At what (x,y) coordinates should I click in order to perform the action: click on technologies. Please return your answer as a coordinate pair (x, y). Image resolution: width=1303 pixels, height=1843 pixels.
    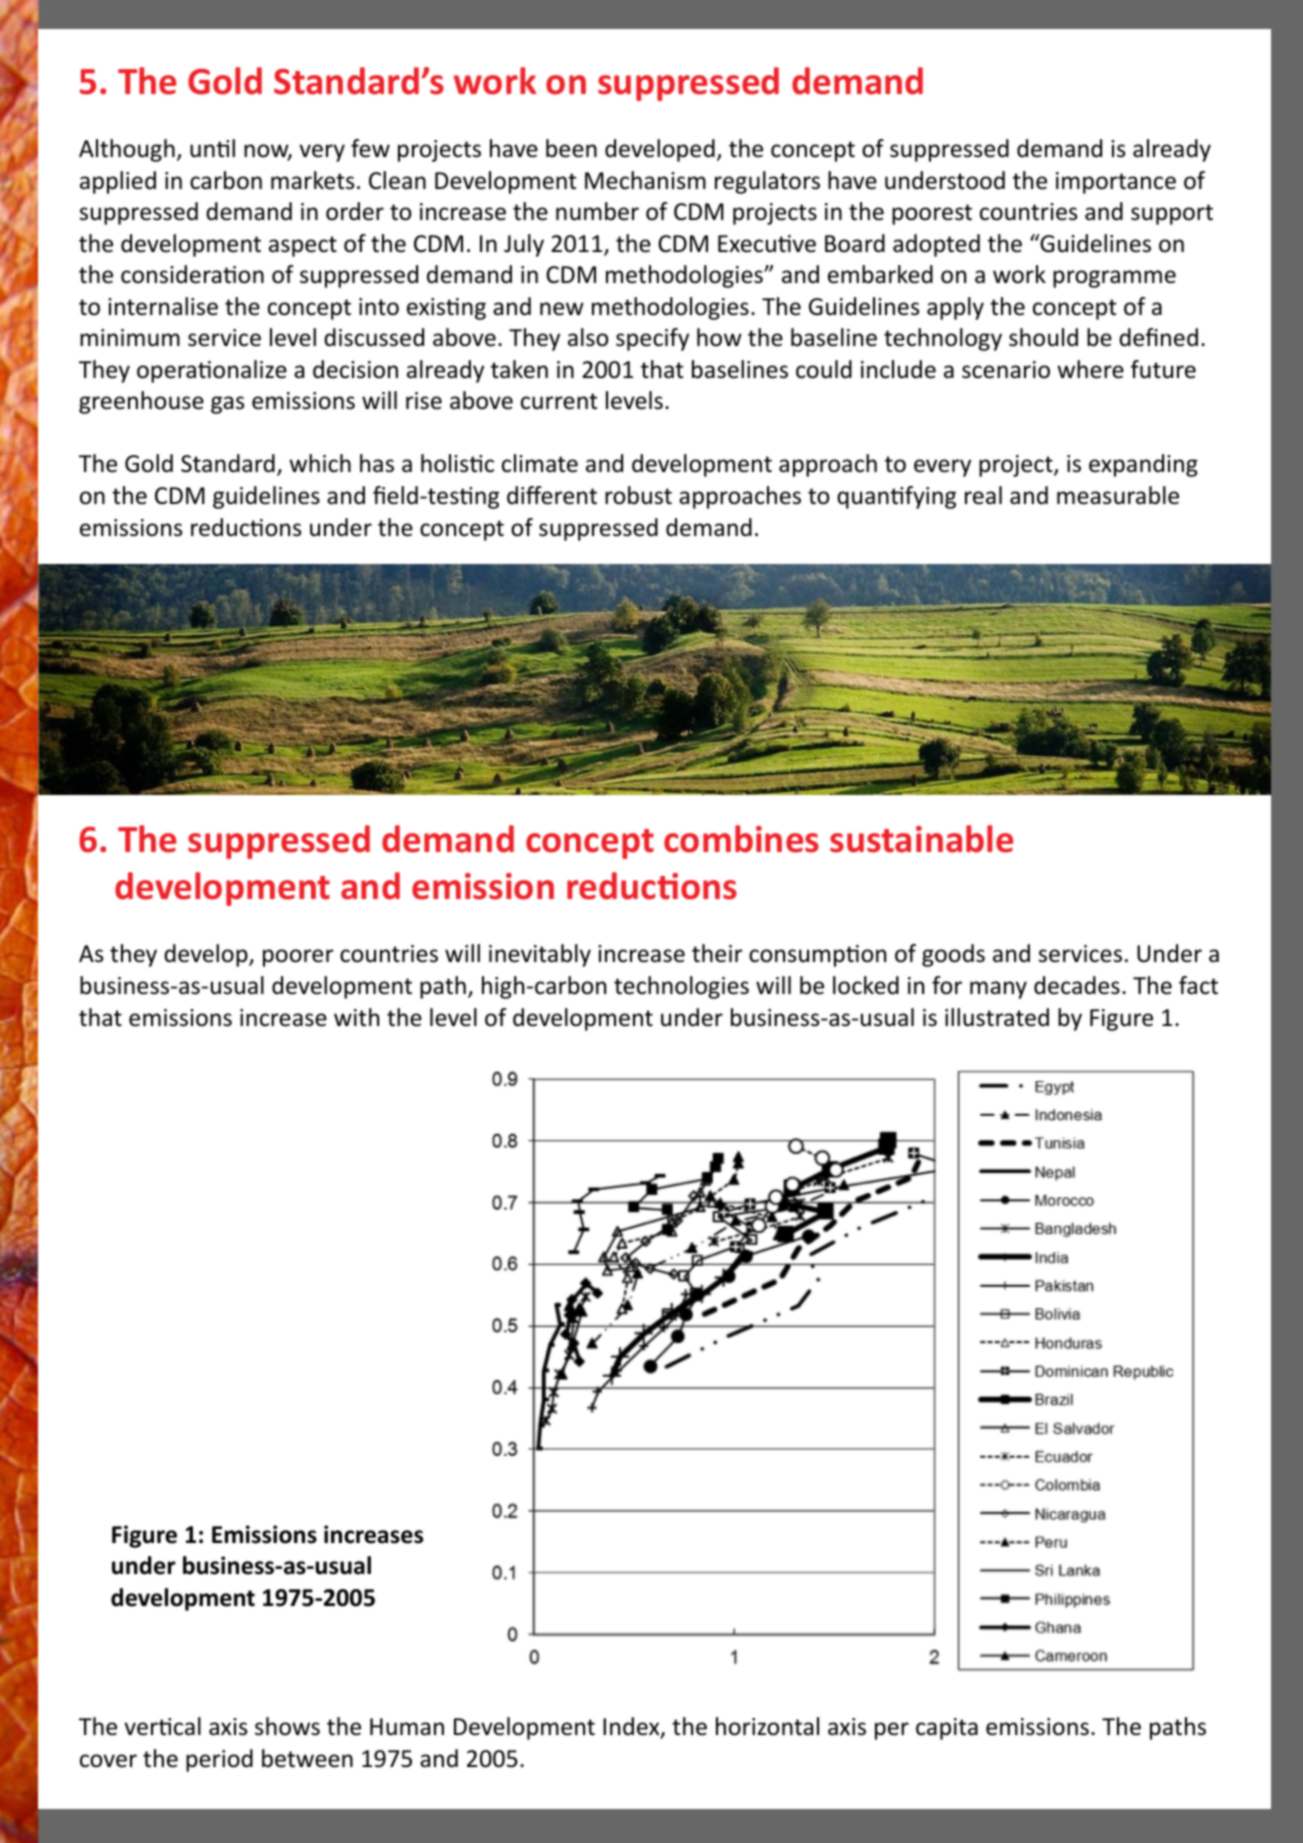
    Looking at the image, I should click on (681, 987).
